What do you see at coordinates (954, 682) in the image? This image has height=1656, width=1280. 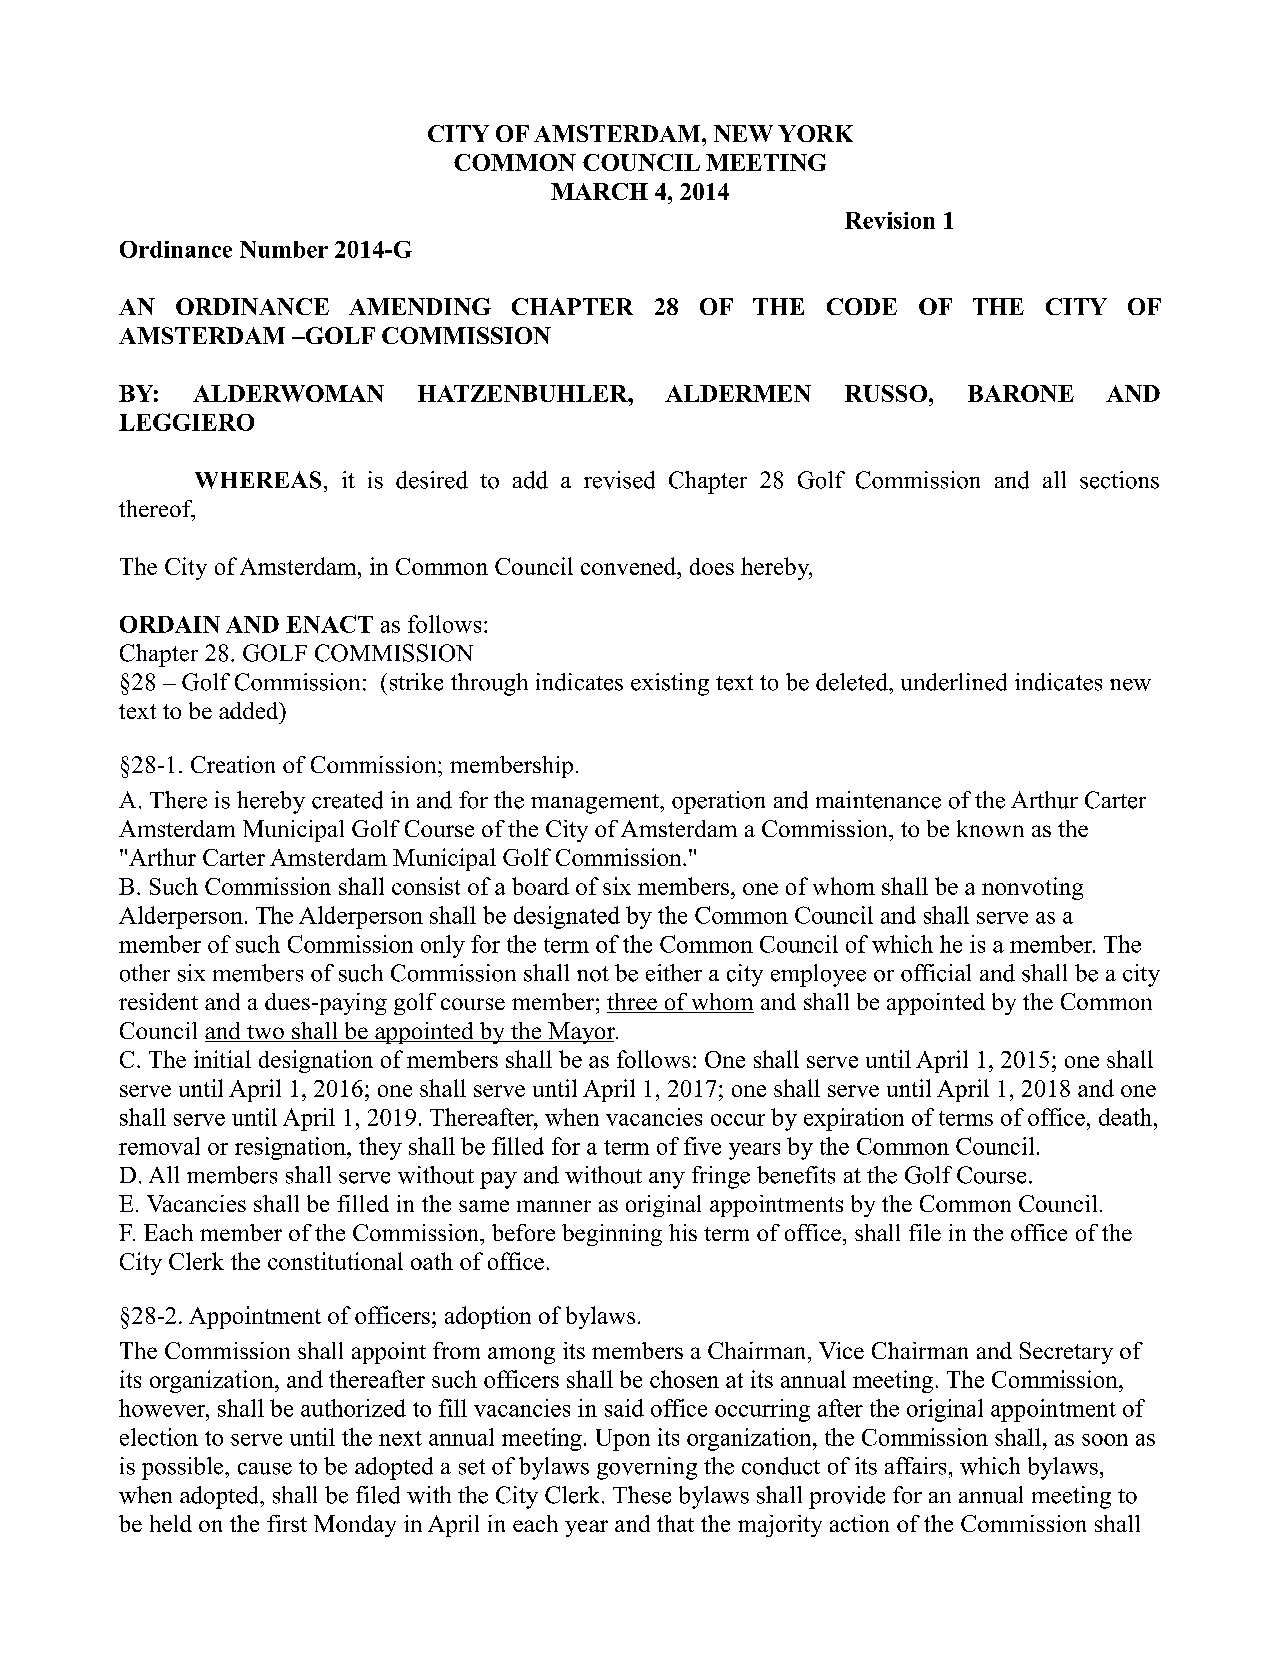 I see `underlined` at bounding box center [954, 682].
